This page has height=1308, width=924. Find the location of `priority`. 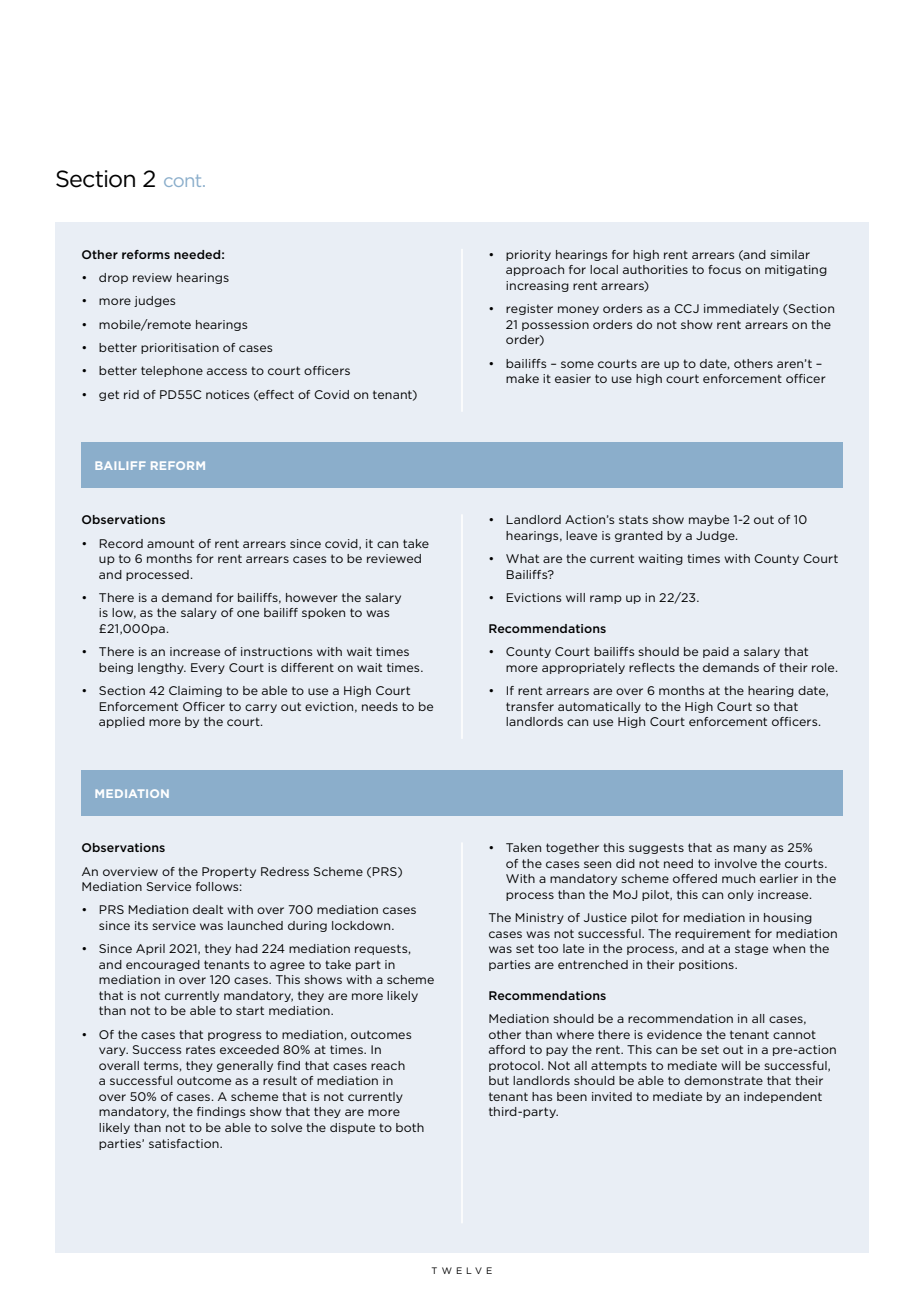

priority is located at coordinates (528, 255).
